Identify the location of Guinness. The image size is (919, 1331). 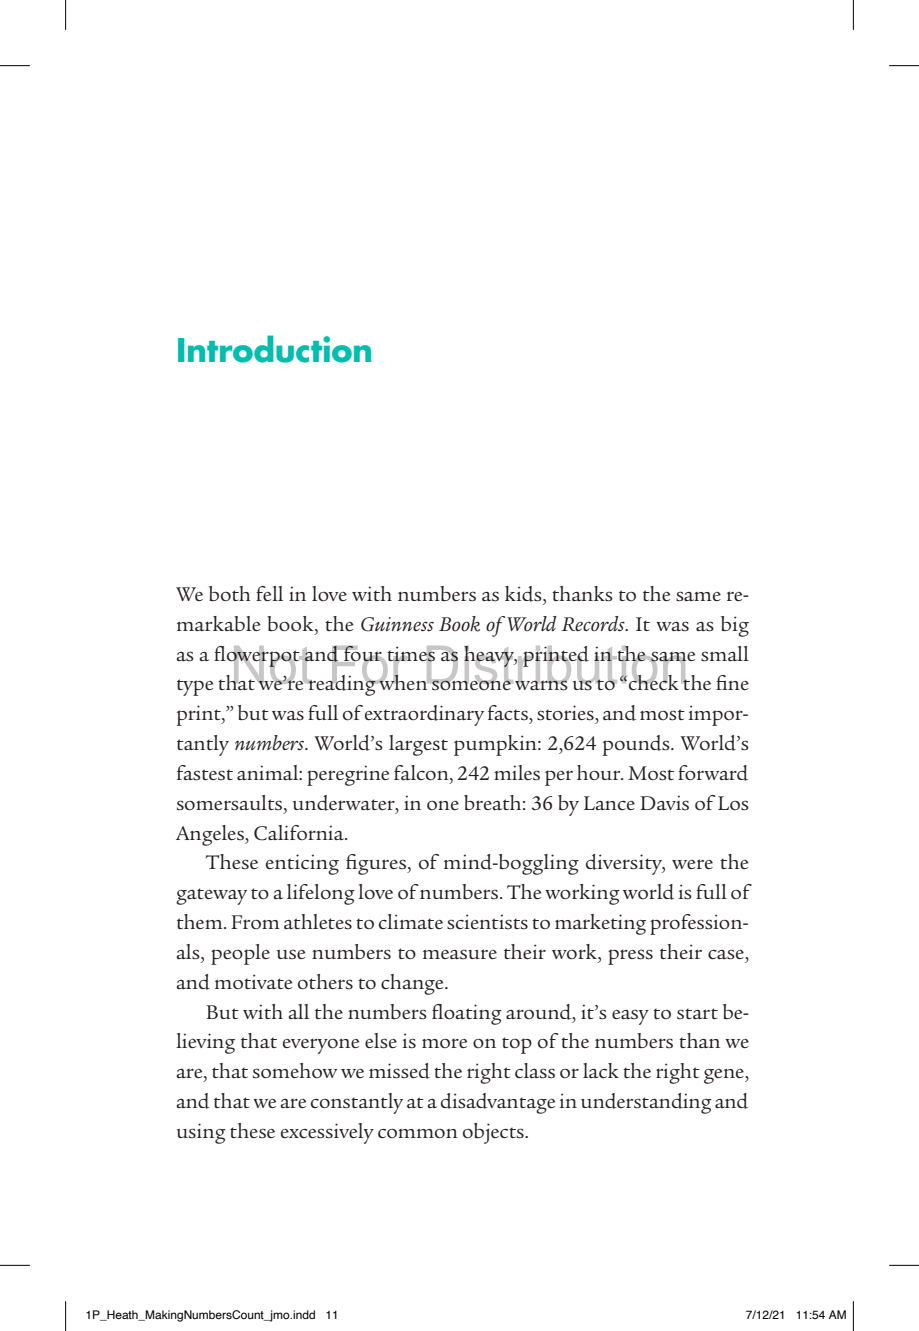
(397, 624).
